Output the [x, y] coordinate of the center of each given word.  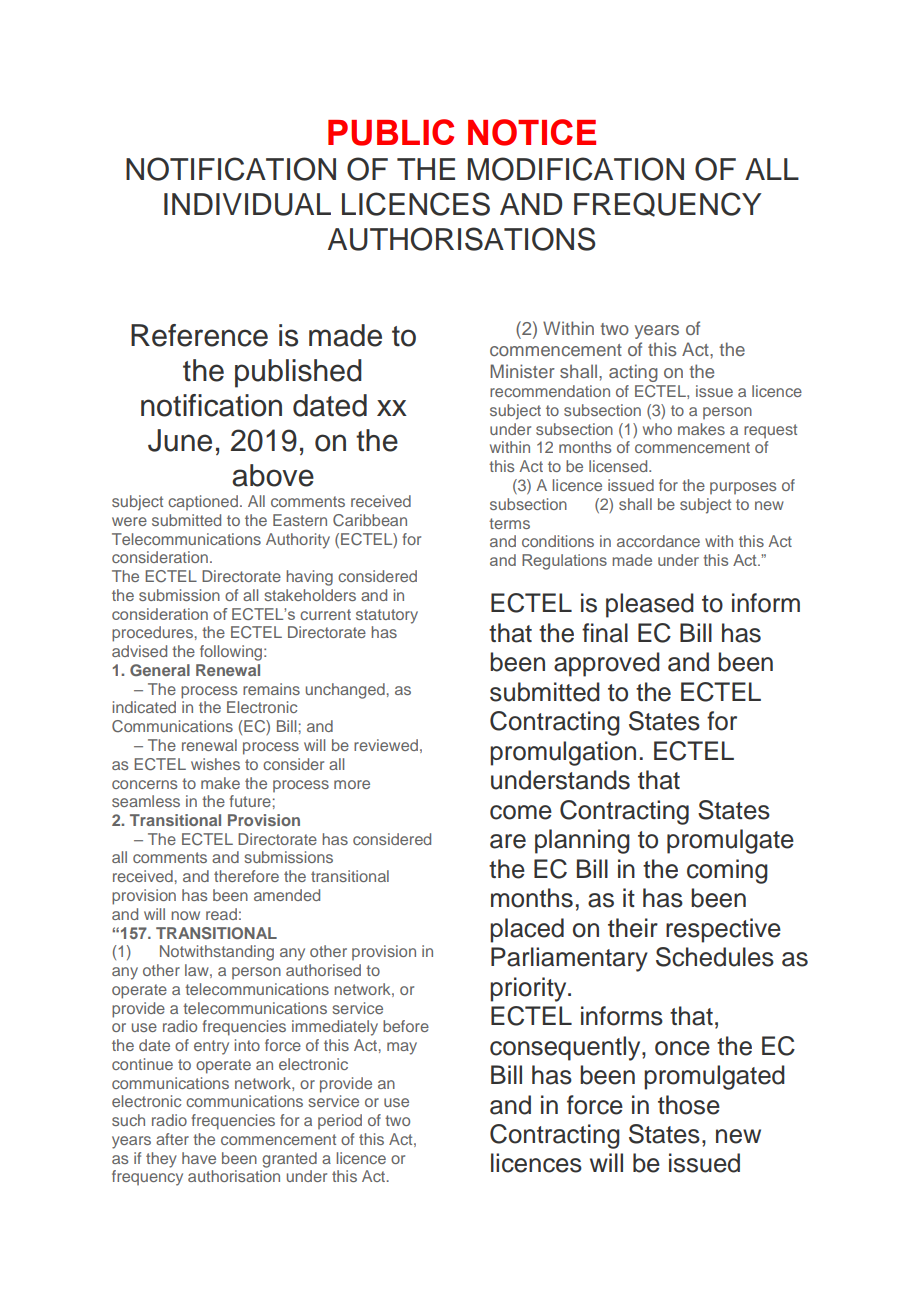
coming [727, 871]
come [521, 812]
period [340, 1121]
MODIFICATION [576, 169]
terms [509, 523]
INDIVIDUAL [247, 204]
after [172, 1139]
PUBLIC [391, 132]
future [250, 801]
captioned [203, 502]
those [689, 1105]
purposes [743, 488]
